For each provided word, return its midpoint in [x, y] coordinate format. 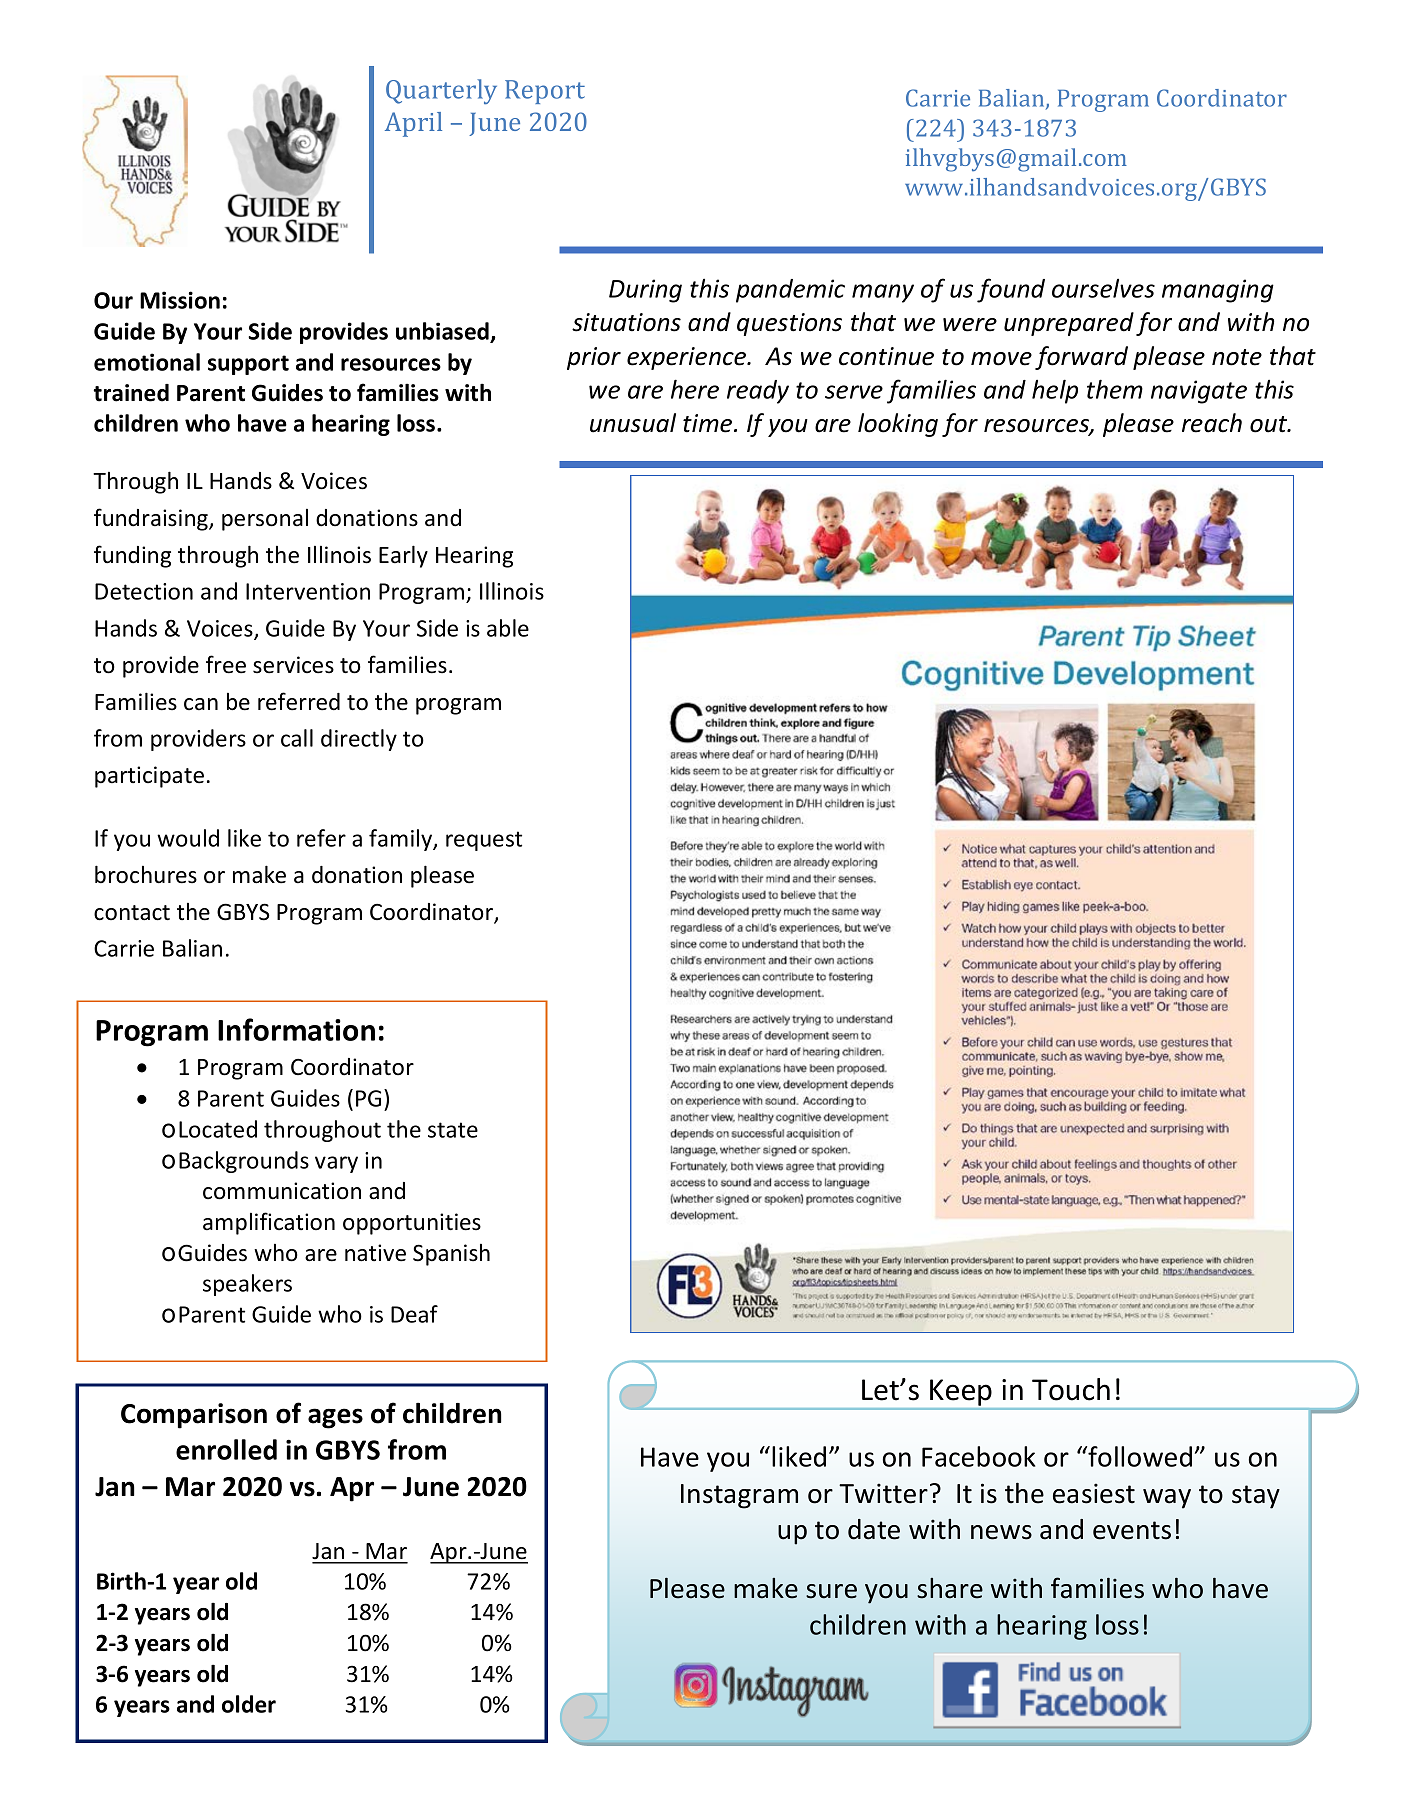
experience [688, 358]
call [297, 738]
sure [831, 1591]
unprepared [1069, 324]
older [249, 1704]
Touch [1071, 1389]
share [950, 1588]
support [248, 365]
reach [1212, 423]
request [484, 841]
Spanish [451, 1255]
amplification [269, 1223]
